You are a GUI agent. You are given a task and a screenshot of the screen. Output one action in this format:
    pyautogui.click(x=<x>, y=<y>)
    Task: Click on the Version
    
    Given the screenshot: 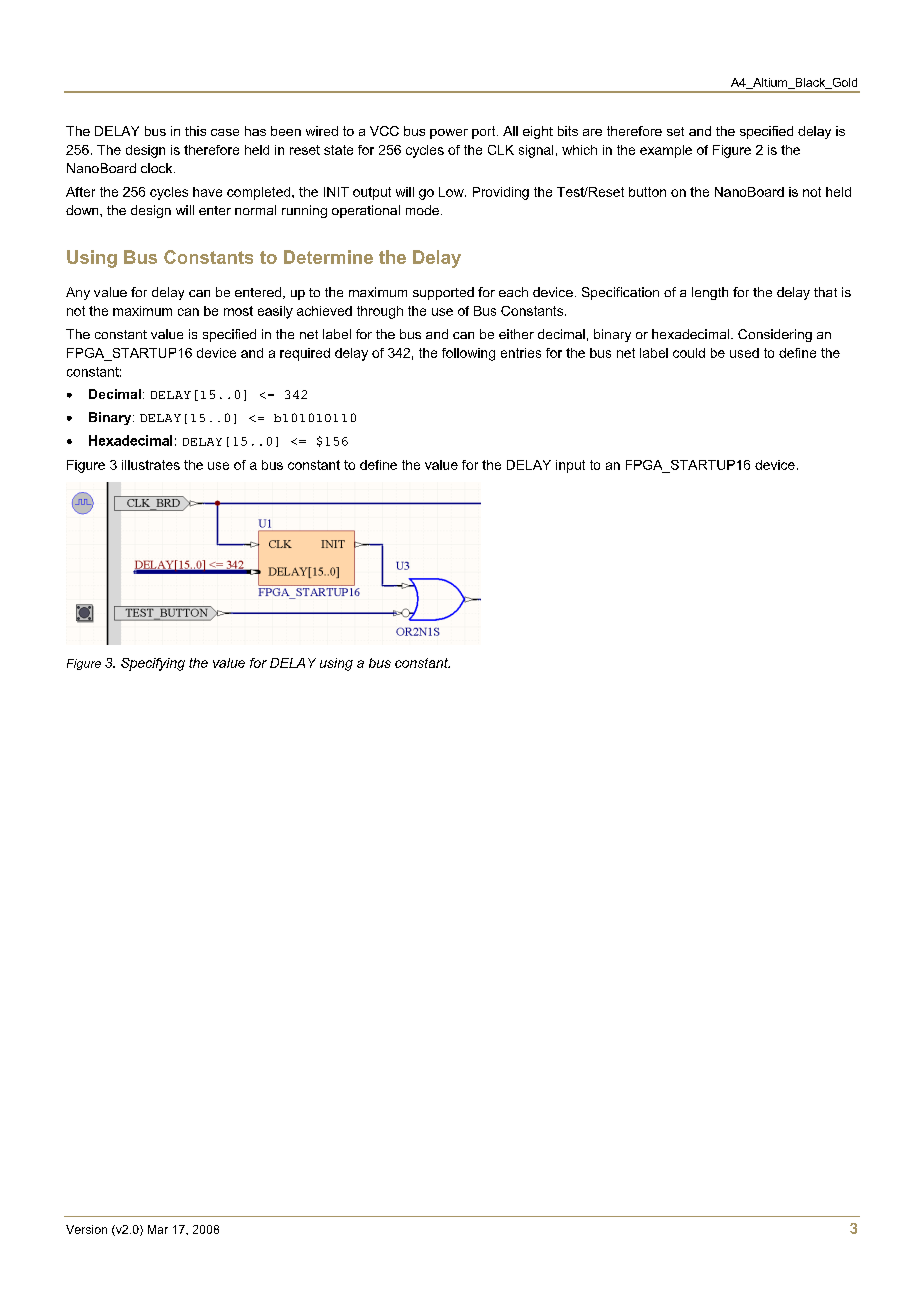 What is the action you would take?
    pyautogui.click(x=86, y=1229)
